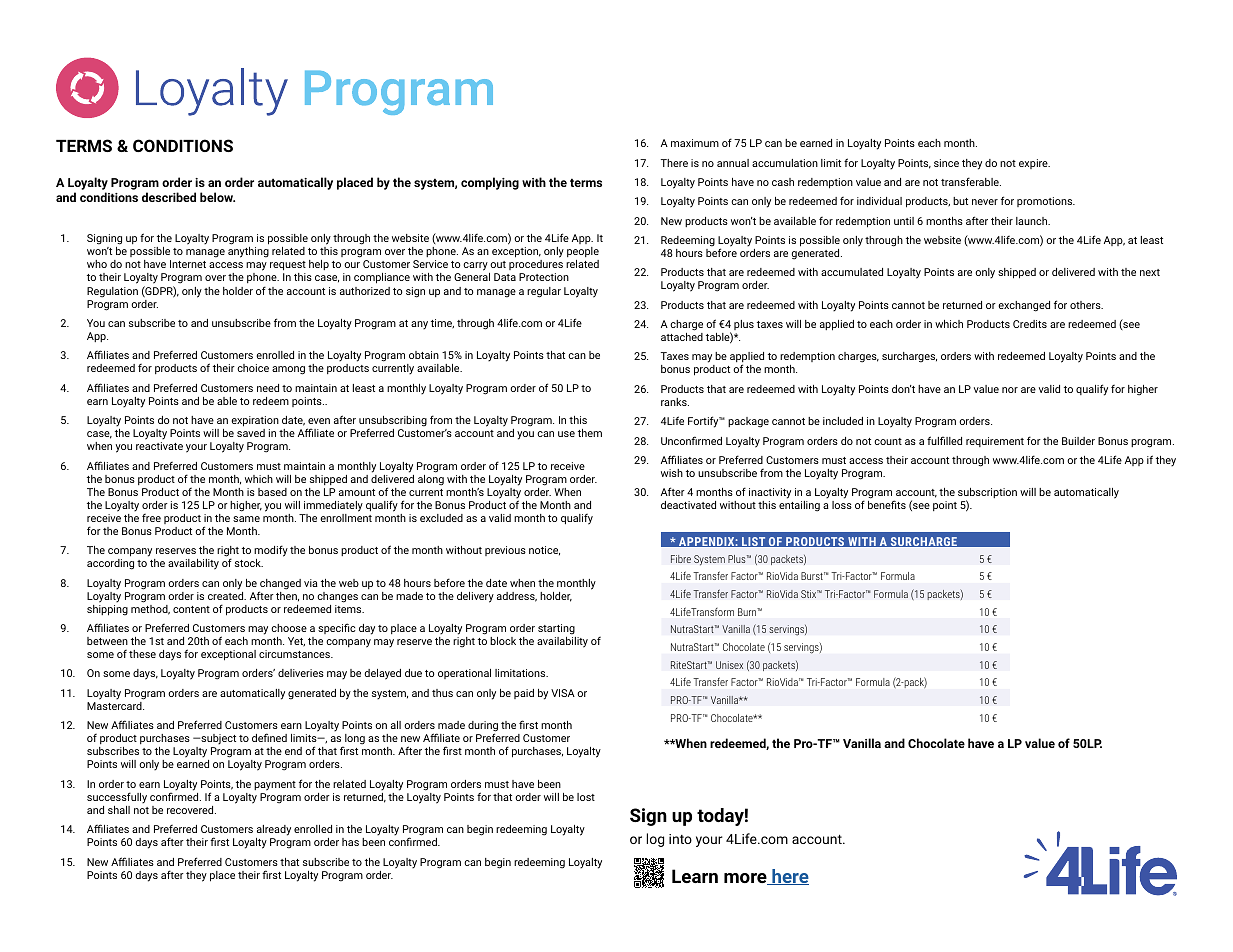  I want to click on maximum, so click(695, 143).
